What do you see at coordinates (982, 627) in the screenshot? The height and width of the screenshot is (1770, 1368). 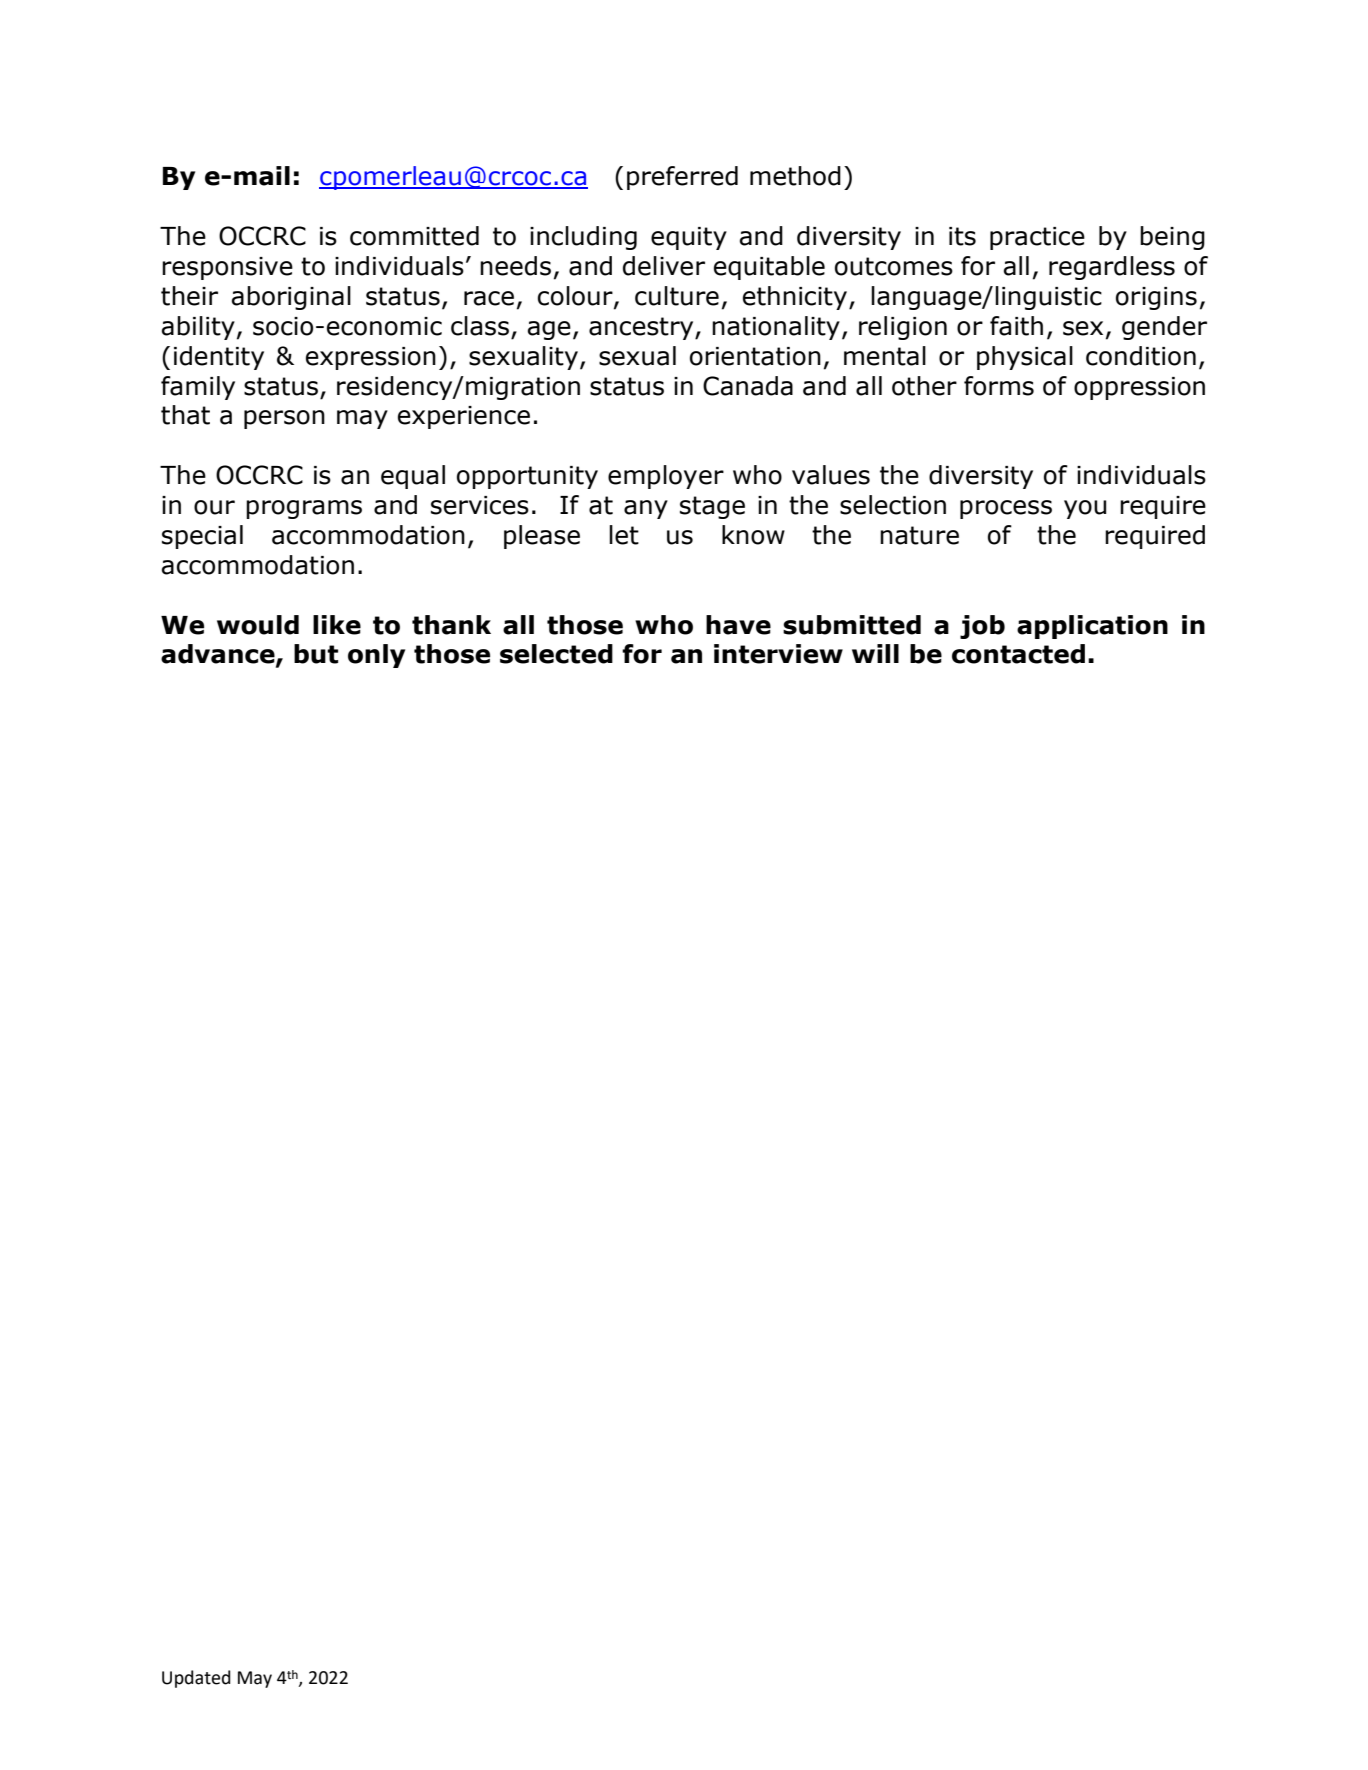 I see `job` at bounding box center [982, 627].
